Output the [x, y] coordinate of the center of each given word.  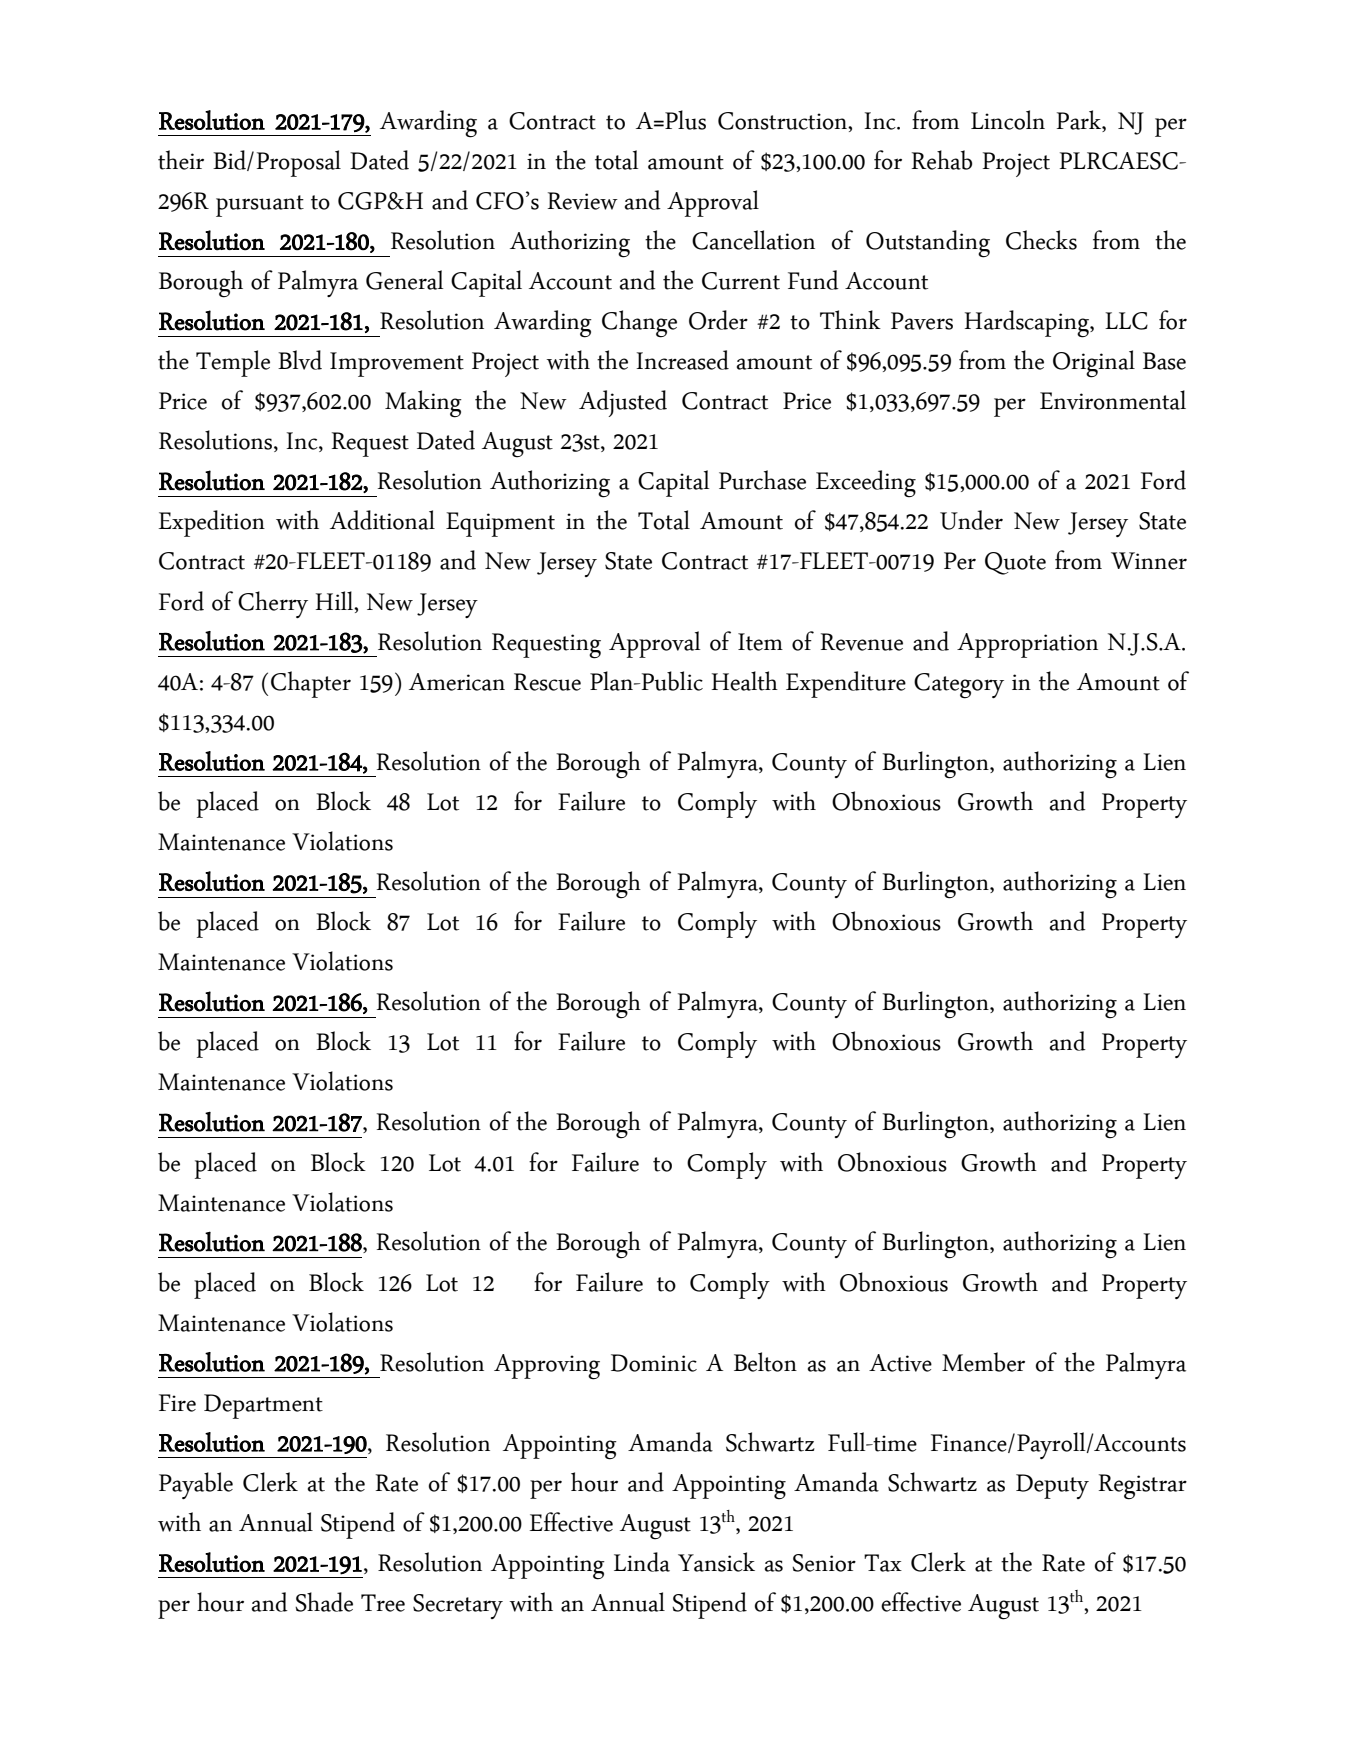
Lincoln [1008, 120]
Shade [324, 1602]
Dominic [654, 1363]
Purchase [762, 480]
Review [583, 201]
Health [745, 681]
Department [263, 1406]
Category [959, 686]
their [181, 160]
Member [983, 1362]
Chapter [311, 684]
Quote [1015, 563]
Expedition [212, 523]
